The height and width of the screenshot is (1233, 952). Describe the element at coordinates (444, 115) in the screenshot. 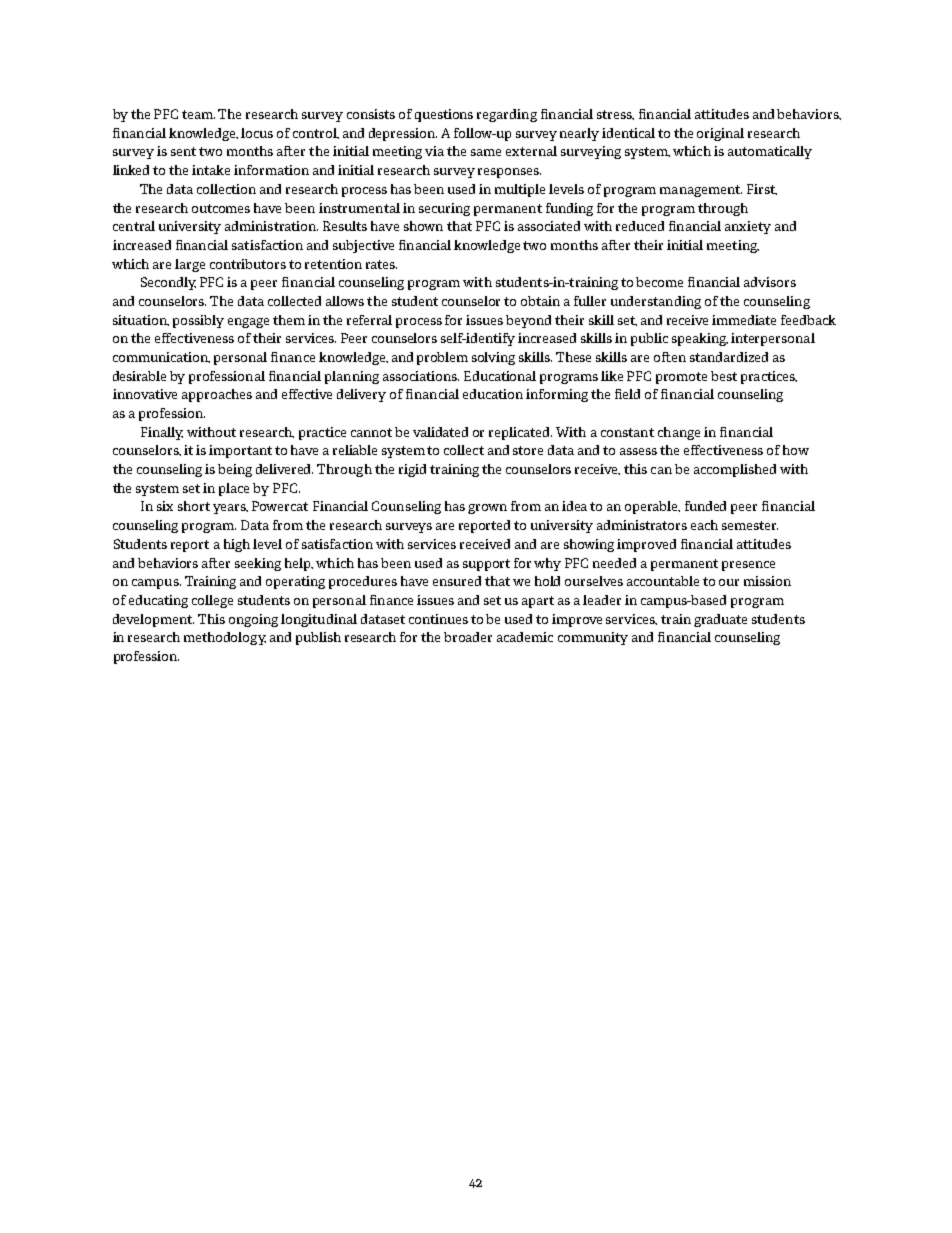

I see `questions` at that location.
